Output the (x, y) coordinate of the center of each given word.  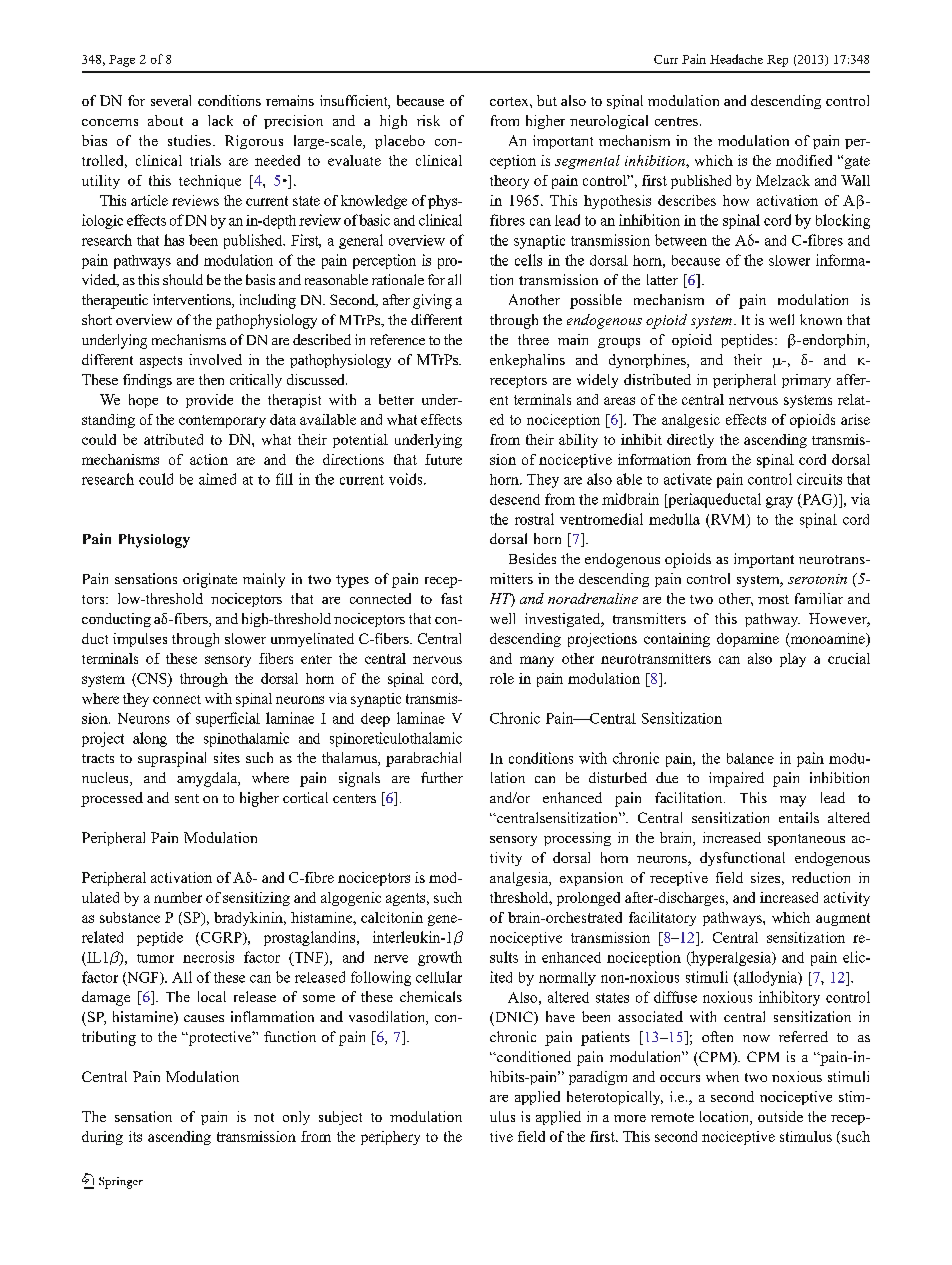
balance (750, 758)
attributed (173, 439)
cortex (510, 101)
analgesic (691, 421)
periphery (390, 1138)
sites (227, 757)
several (171, 100)
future (443, 459)
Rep (777, 61)
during (102, 1138)
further (442, 777)
